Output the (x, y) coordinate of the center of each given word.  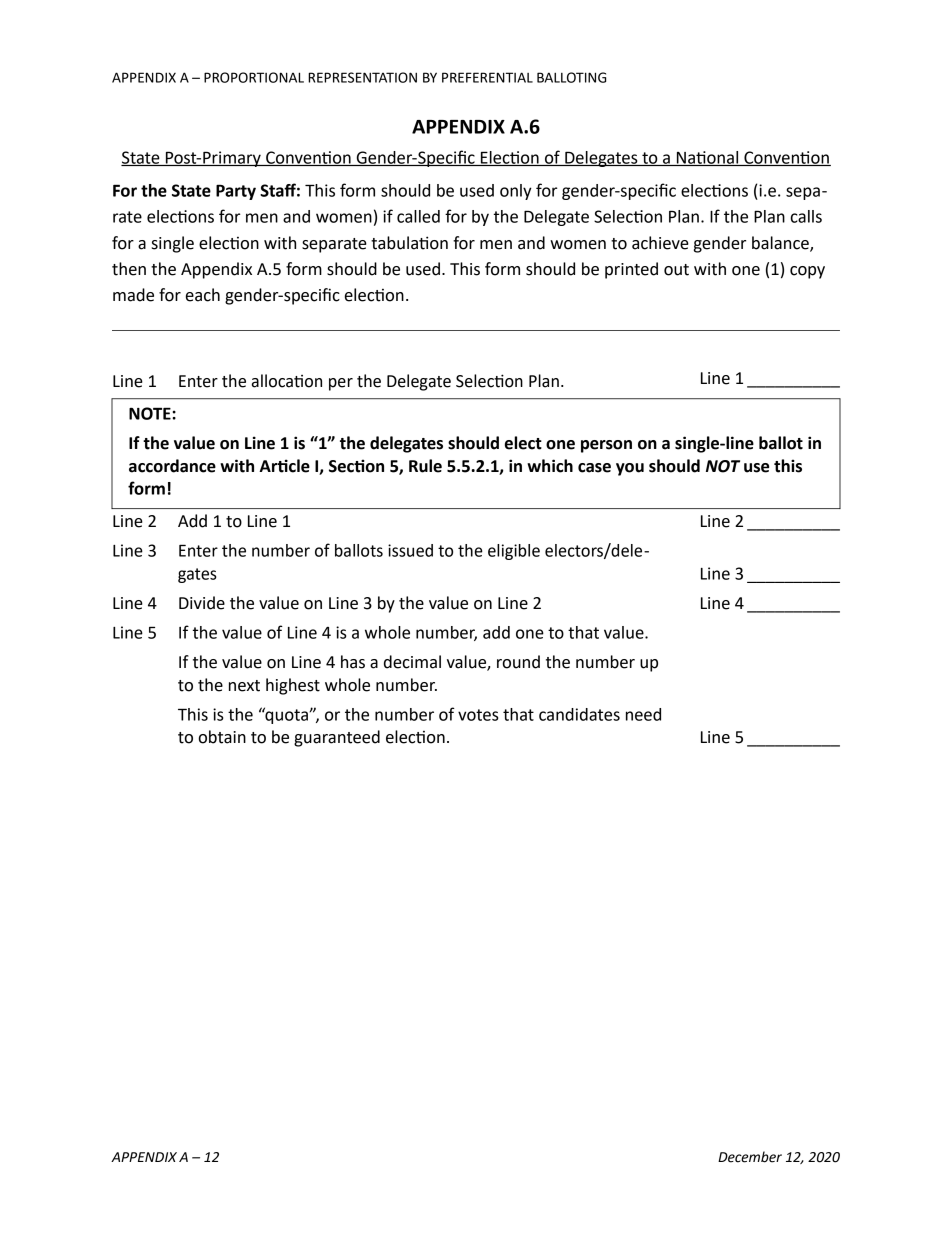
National (708, 158)
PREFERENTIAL (487, 77)
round (518, 662)
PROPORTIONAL (254, 77)
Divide (202, 603)
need (643, 714)
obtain (222, 737)
